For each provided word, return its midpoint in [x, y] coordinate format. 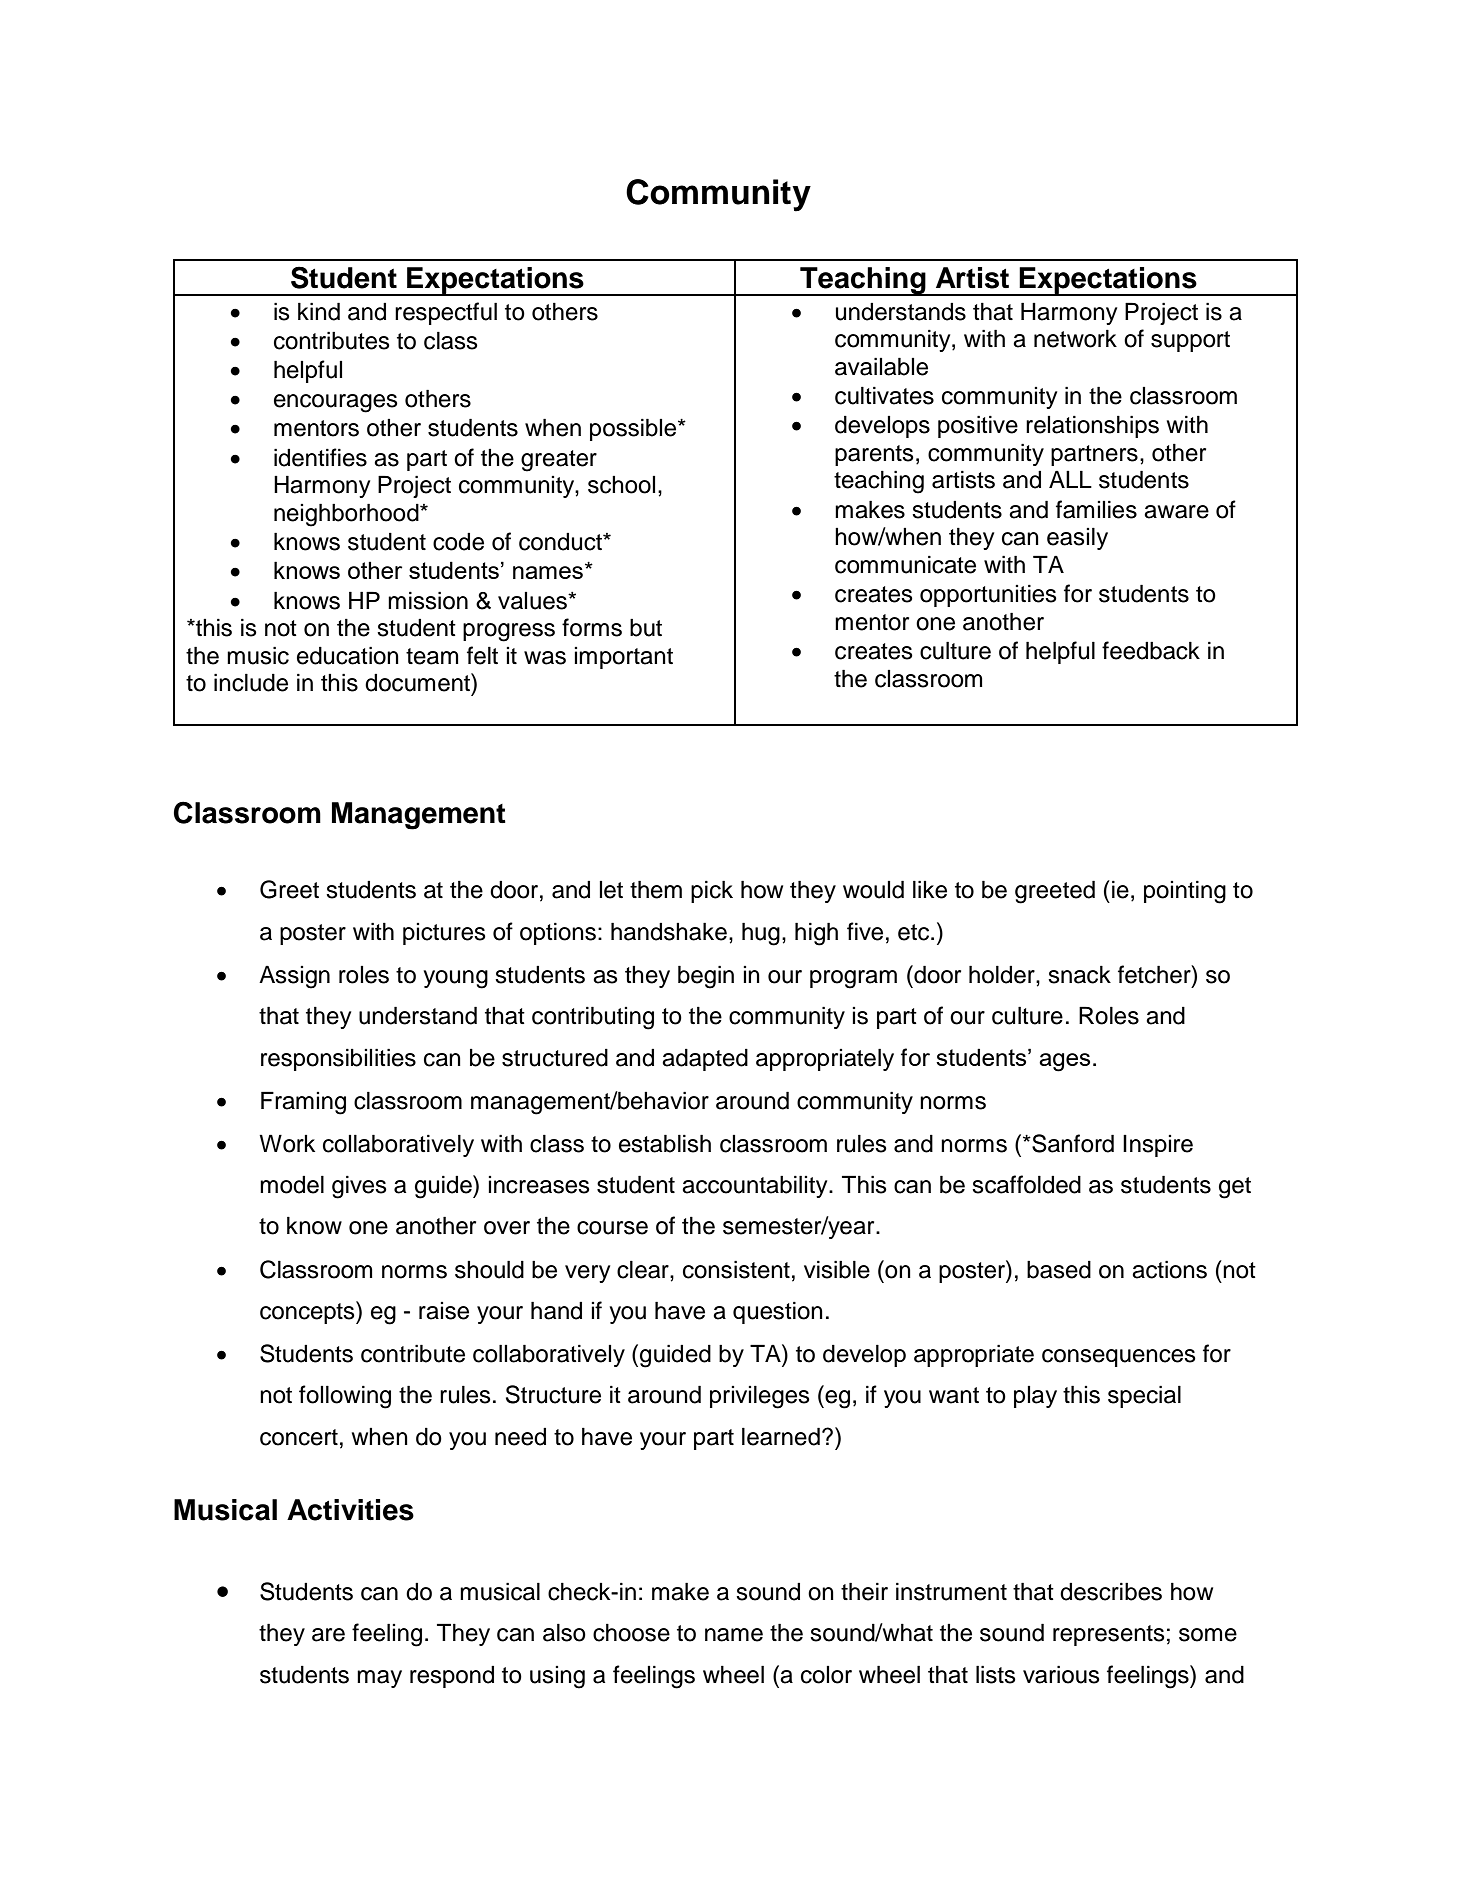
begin [706, 977]
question [778, 1312]
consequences [1119, 1358]
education [348, 655]
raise [444, 1311]
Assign [294, 977]
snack [1079, 974]
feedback [1151, 650]
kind [319, 311]
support [1190, 341]
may [379, 1679]
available [881, 366]
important [623, 658]
